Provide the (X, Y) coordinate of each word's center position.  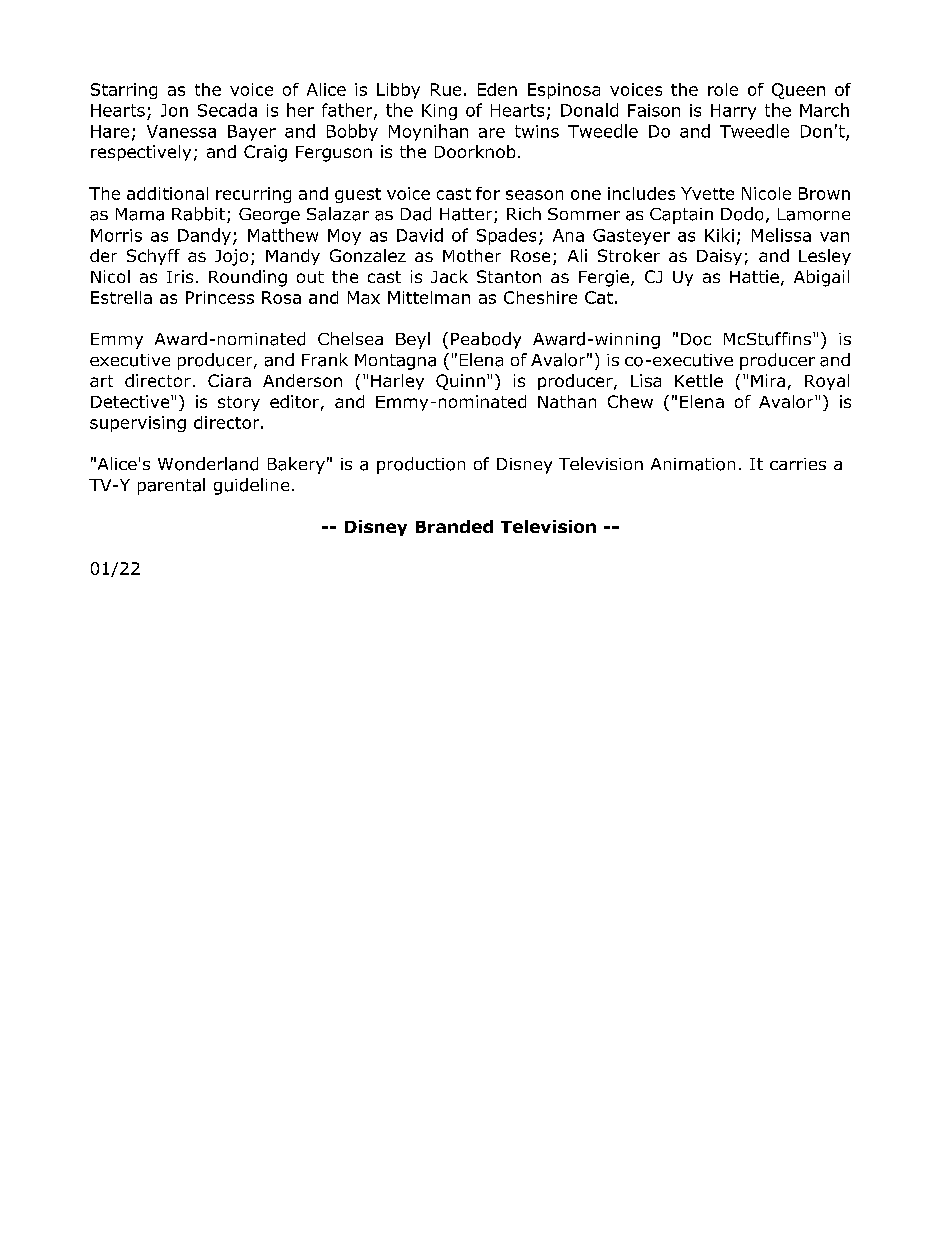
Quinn (460, 382)
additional (167, 193)
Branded (454, 526)
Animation (693, 464)
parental (171, 486)
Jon (174, 110)
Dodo (742, 214)
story (239, 403)
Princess (220, 297)
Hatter (467, 215)
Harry (733, 112)
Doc (696, 339)
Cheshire (540, 297)
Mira (768, 380)
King (439, 112)
